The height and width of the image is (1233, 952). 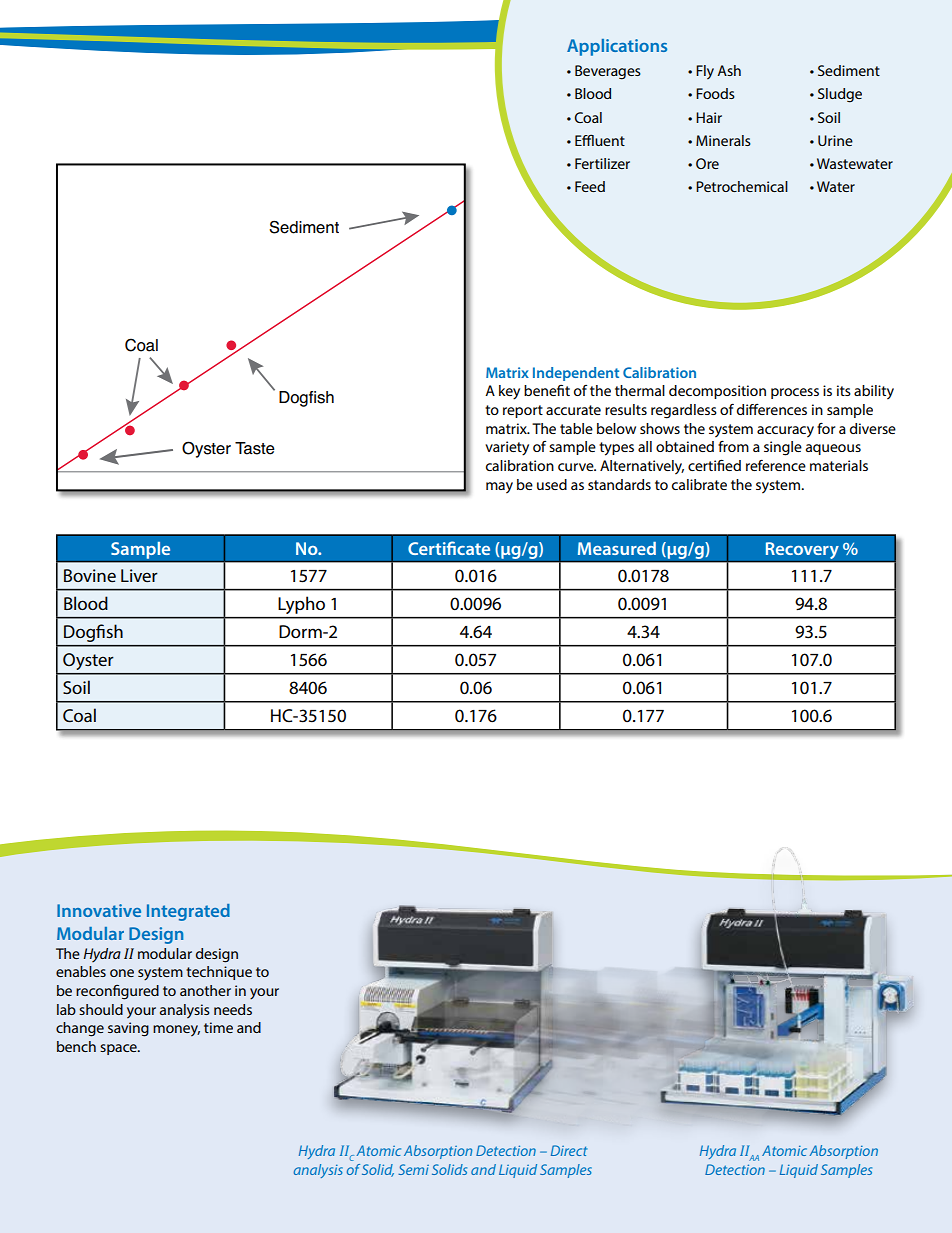 I want to click on Beverages, so click(x=608, y=72).
